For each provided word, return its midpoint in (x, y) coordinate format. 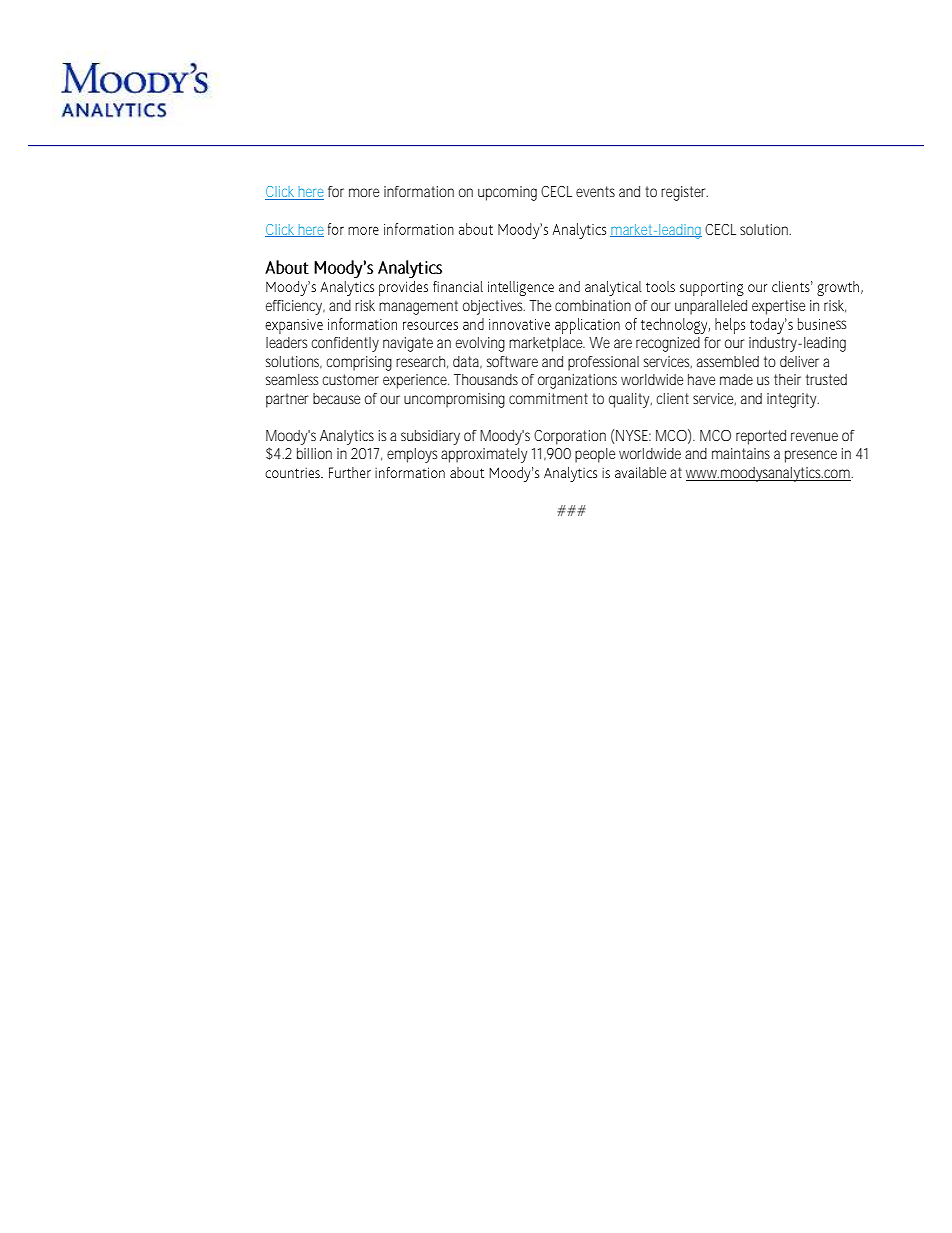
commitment (548, 398)
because (336, 398)
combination (593, 305)
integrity (792, 400)
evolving (480, 344)
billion (314, 453)
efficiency (295, 307)
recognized (668, 344)
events (595, 191)
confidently (345, 344)
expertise (778, 307)
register (684, 193)
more (364, 192)
